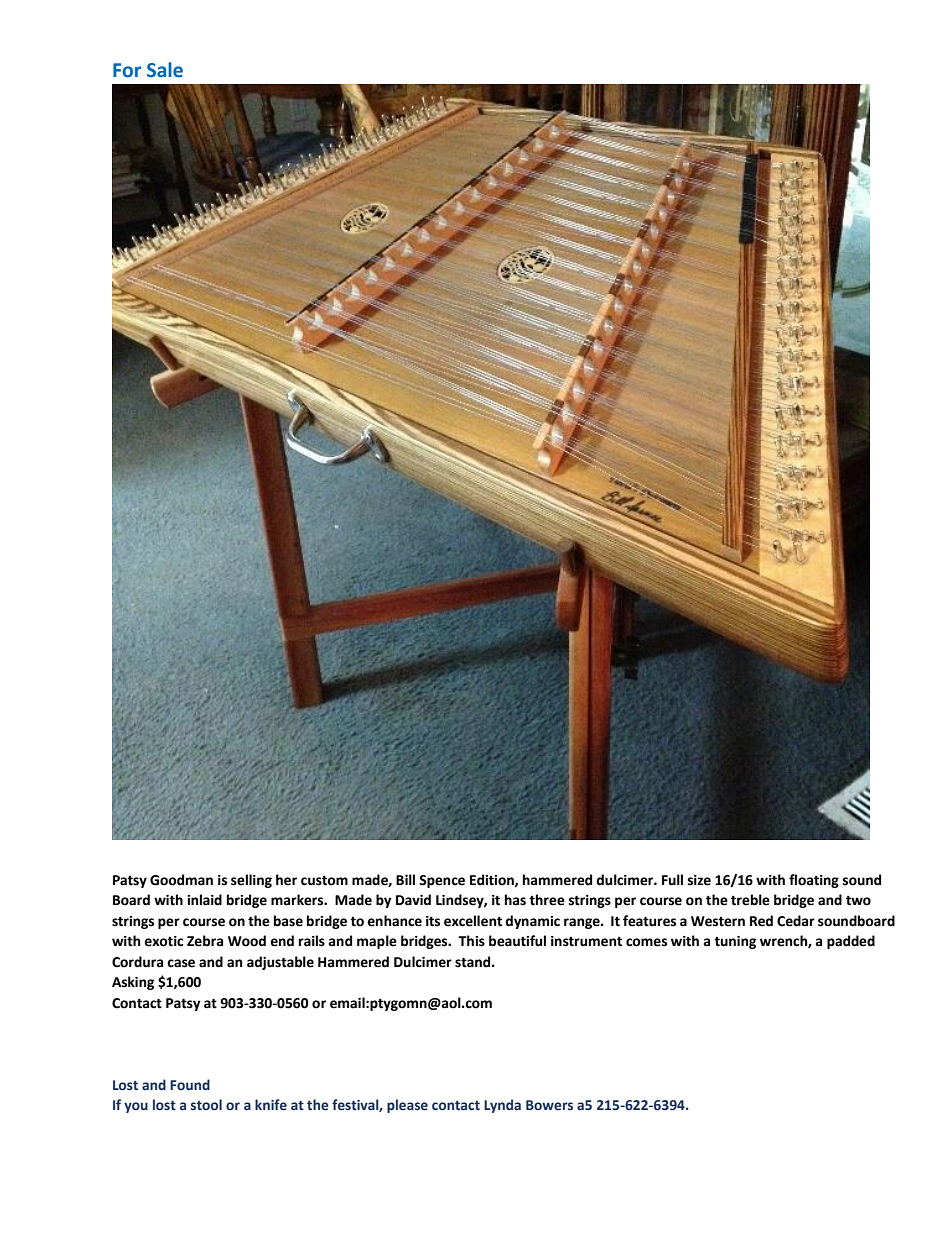 This screenshot has width=952, height=1233. What do you see at coordinates (814, 881) in the screenshot?
I see `floating` at bounding box center [814, 881].
